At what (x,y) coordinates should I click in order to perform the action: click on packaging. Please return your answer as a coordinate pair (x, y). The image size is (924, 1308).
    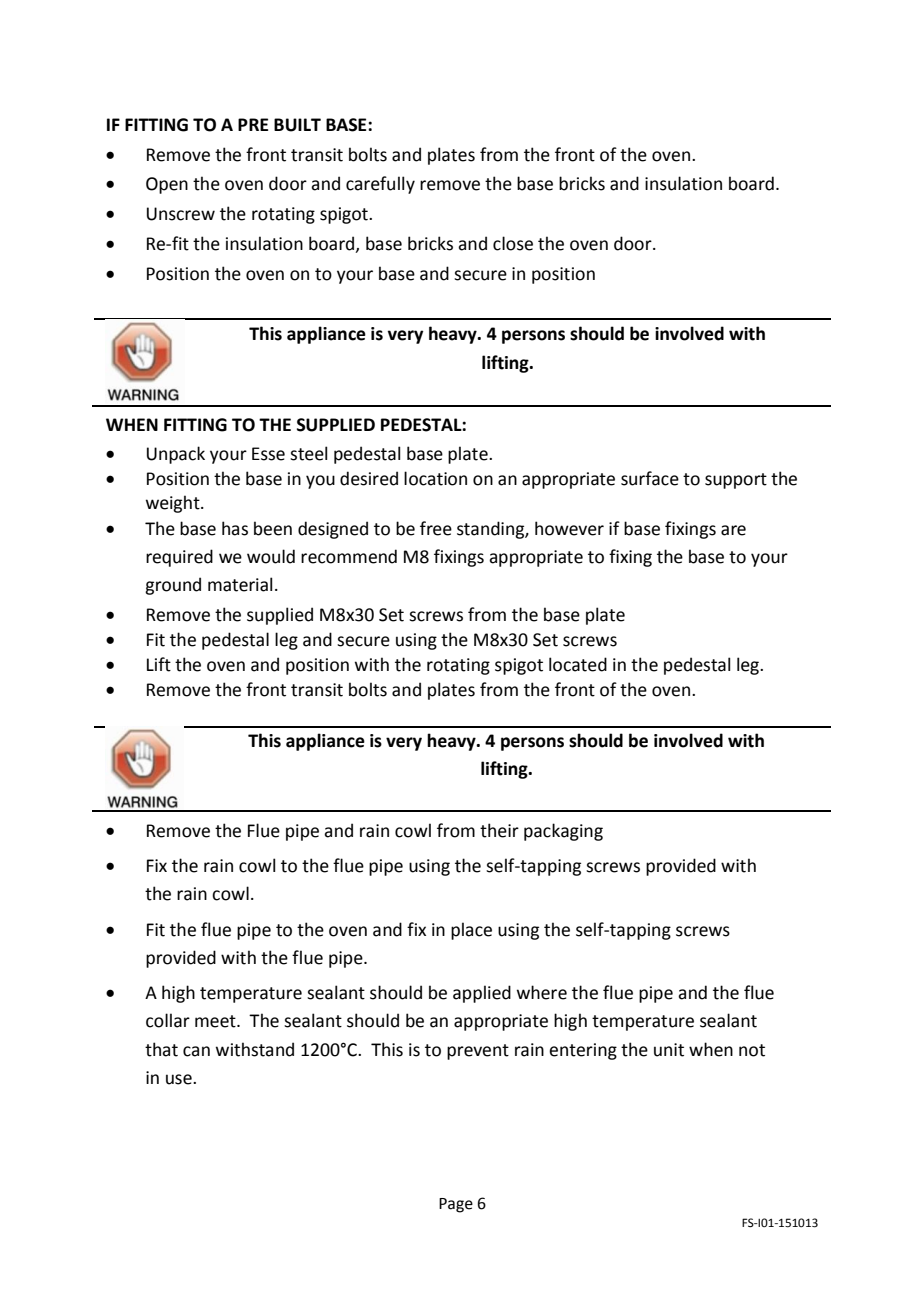
    Looking at the image, I should click on (563, 832).
